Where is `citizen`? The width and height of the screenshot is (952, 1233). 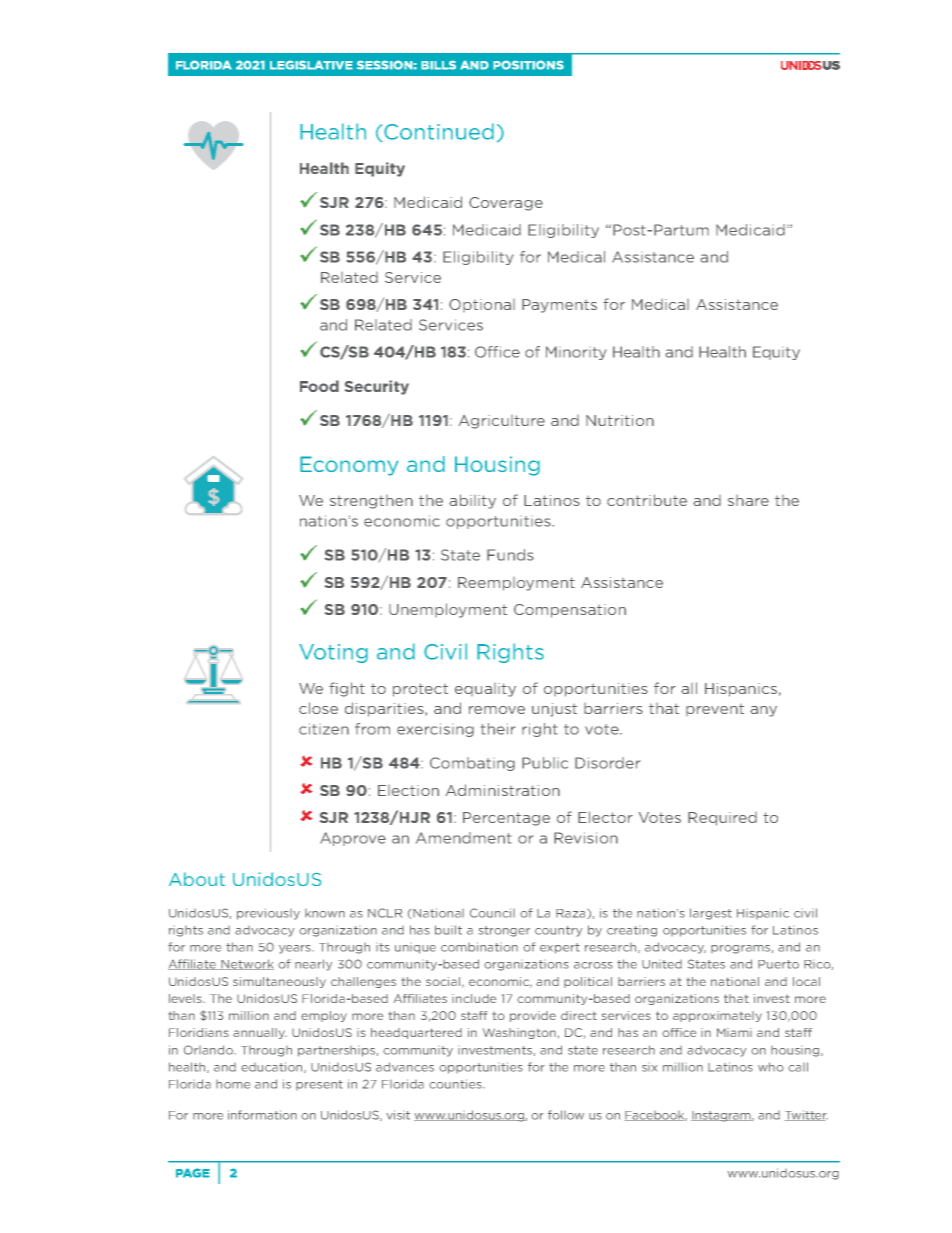
citizen is located at coordinates (324, 729).
